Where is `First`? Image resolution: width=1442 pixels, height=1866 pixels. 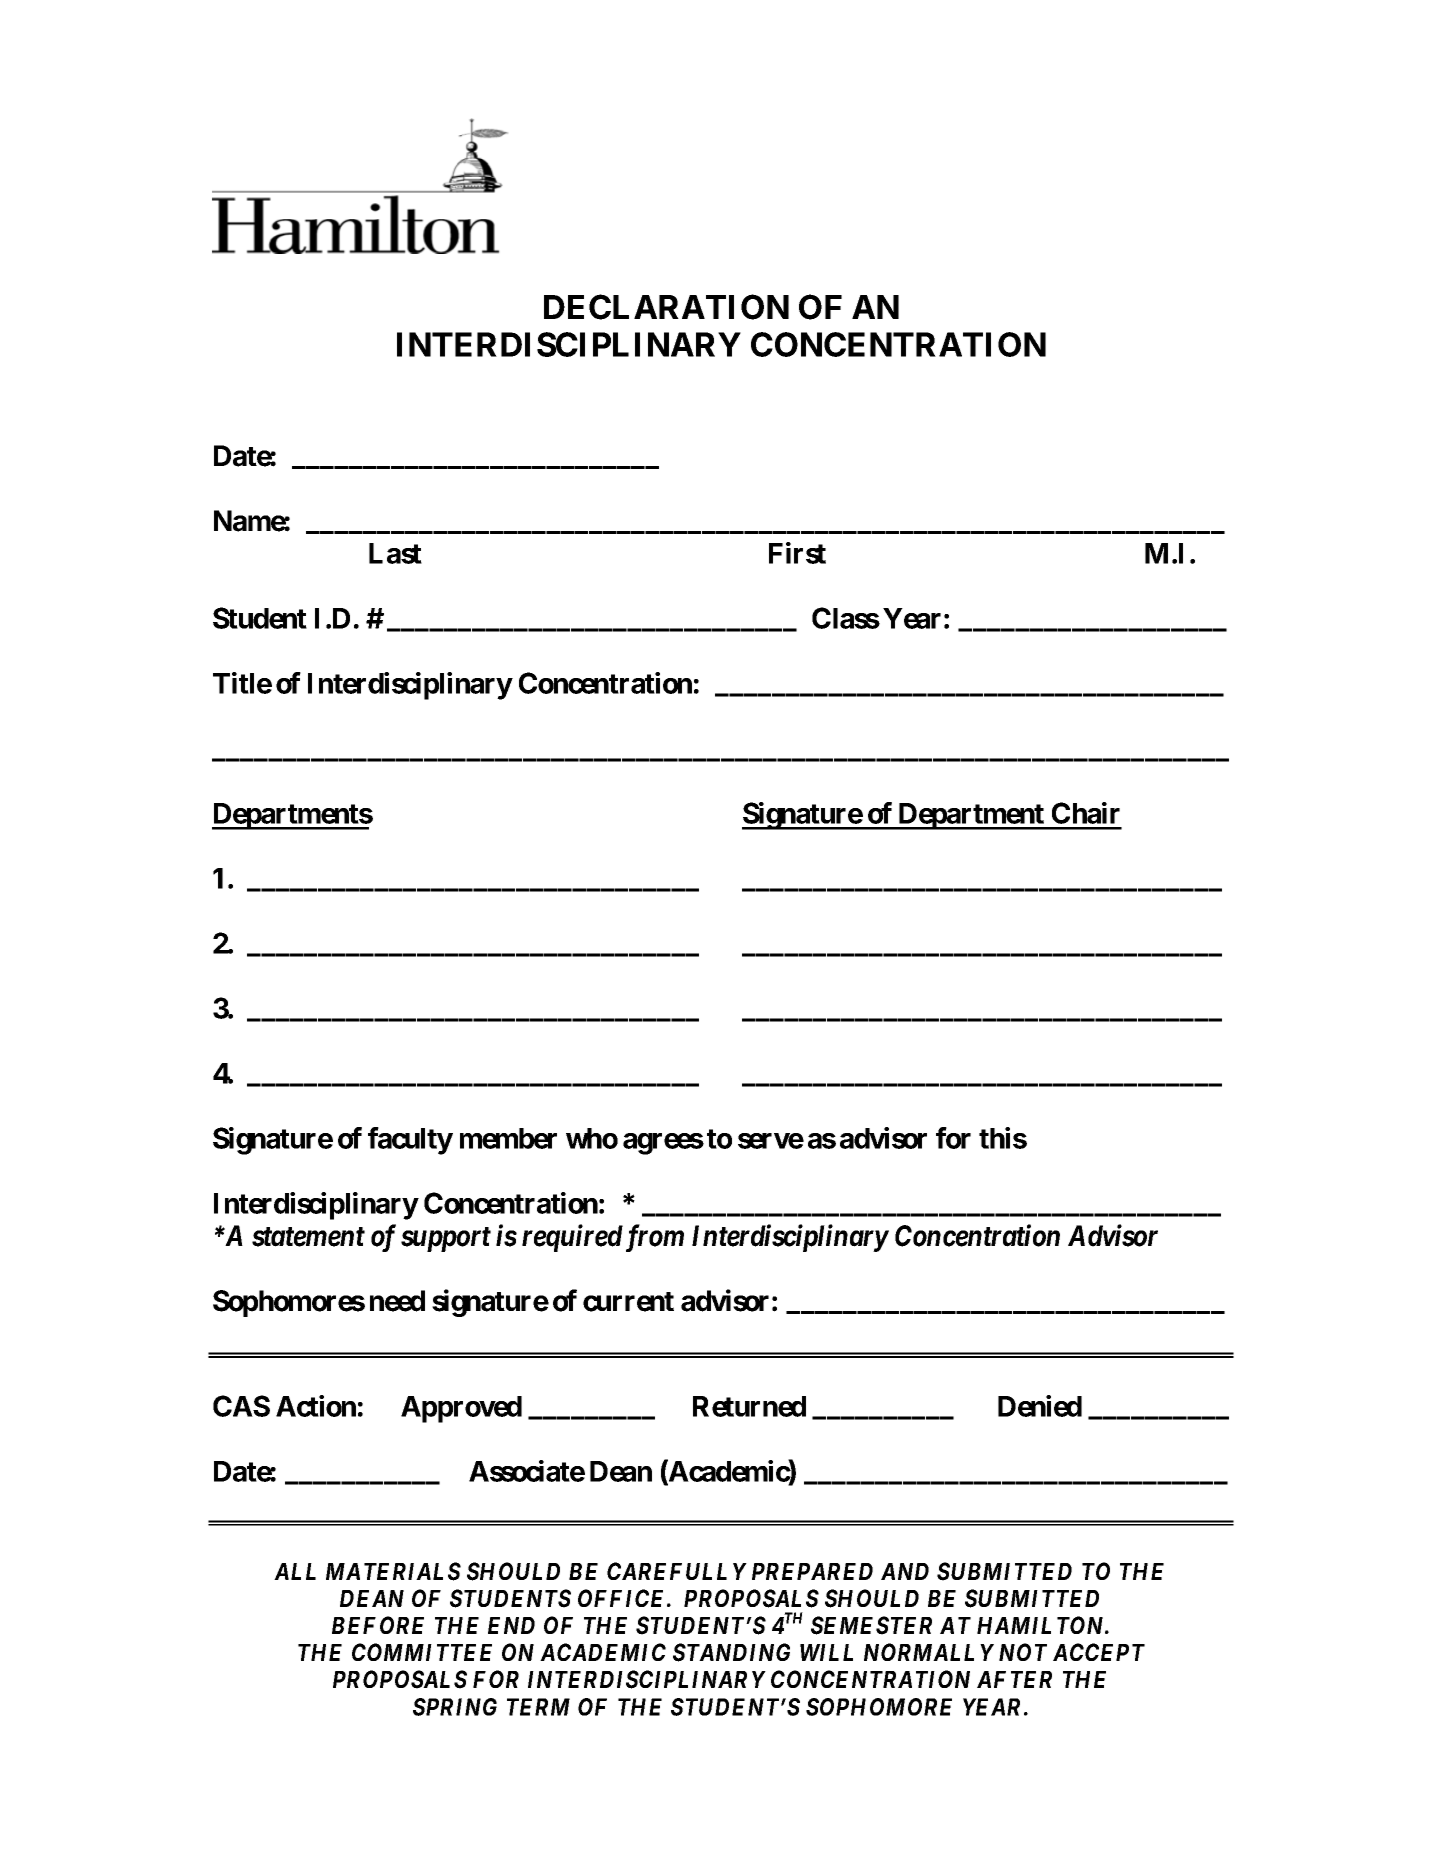
First is located at coordinates (797, 553).
